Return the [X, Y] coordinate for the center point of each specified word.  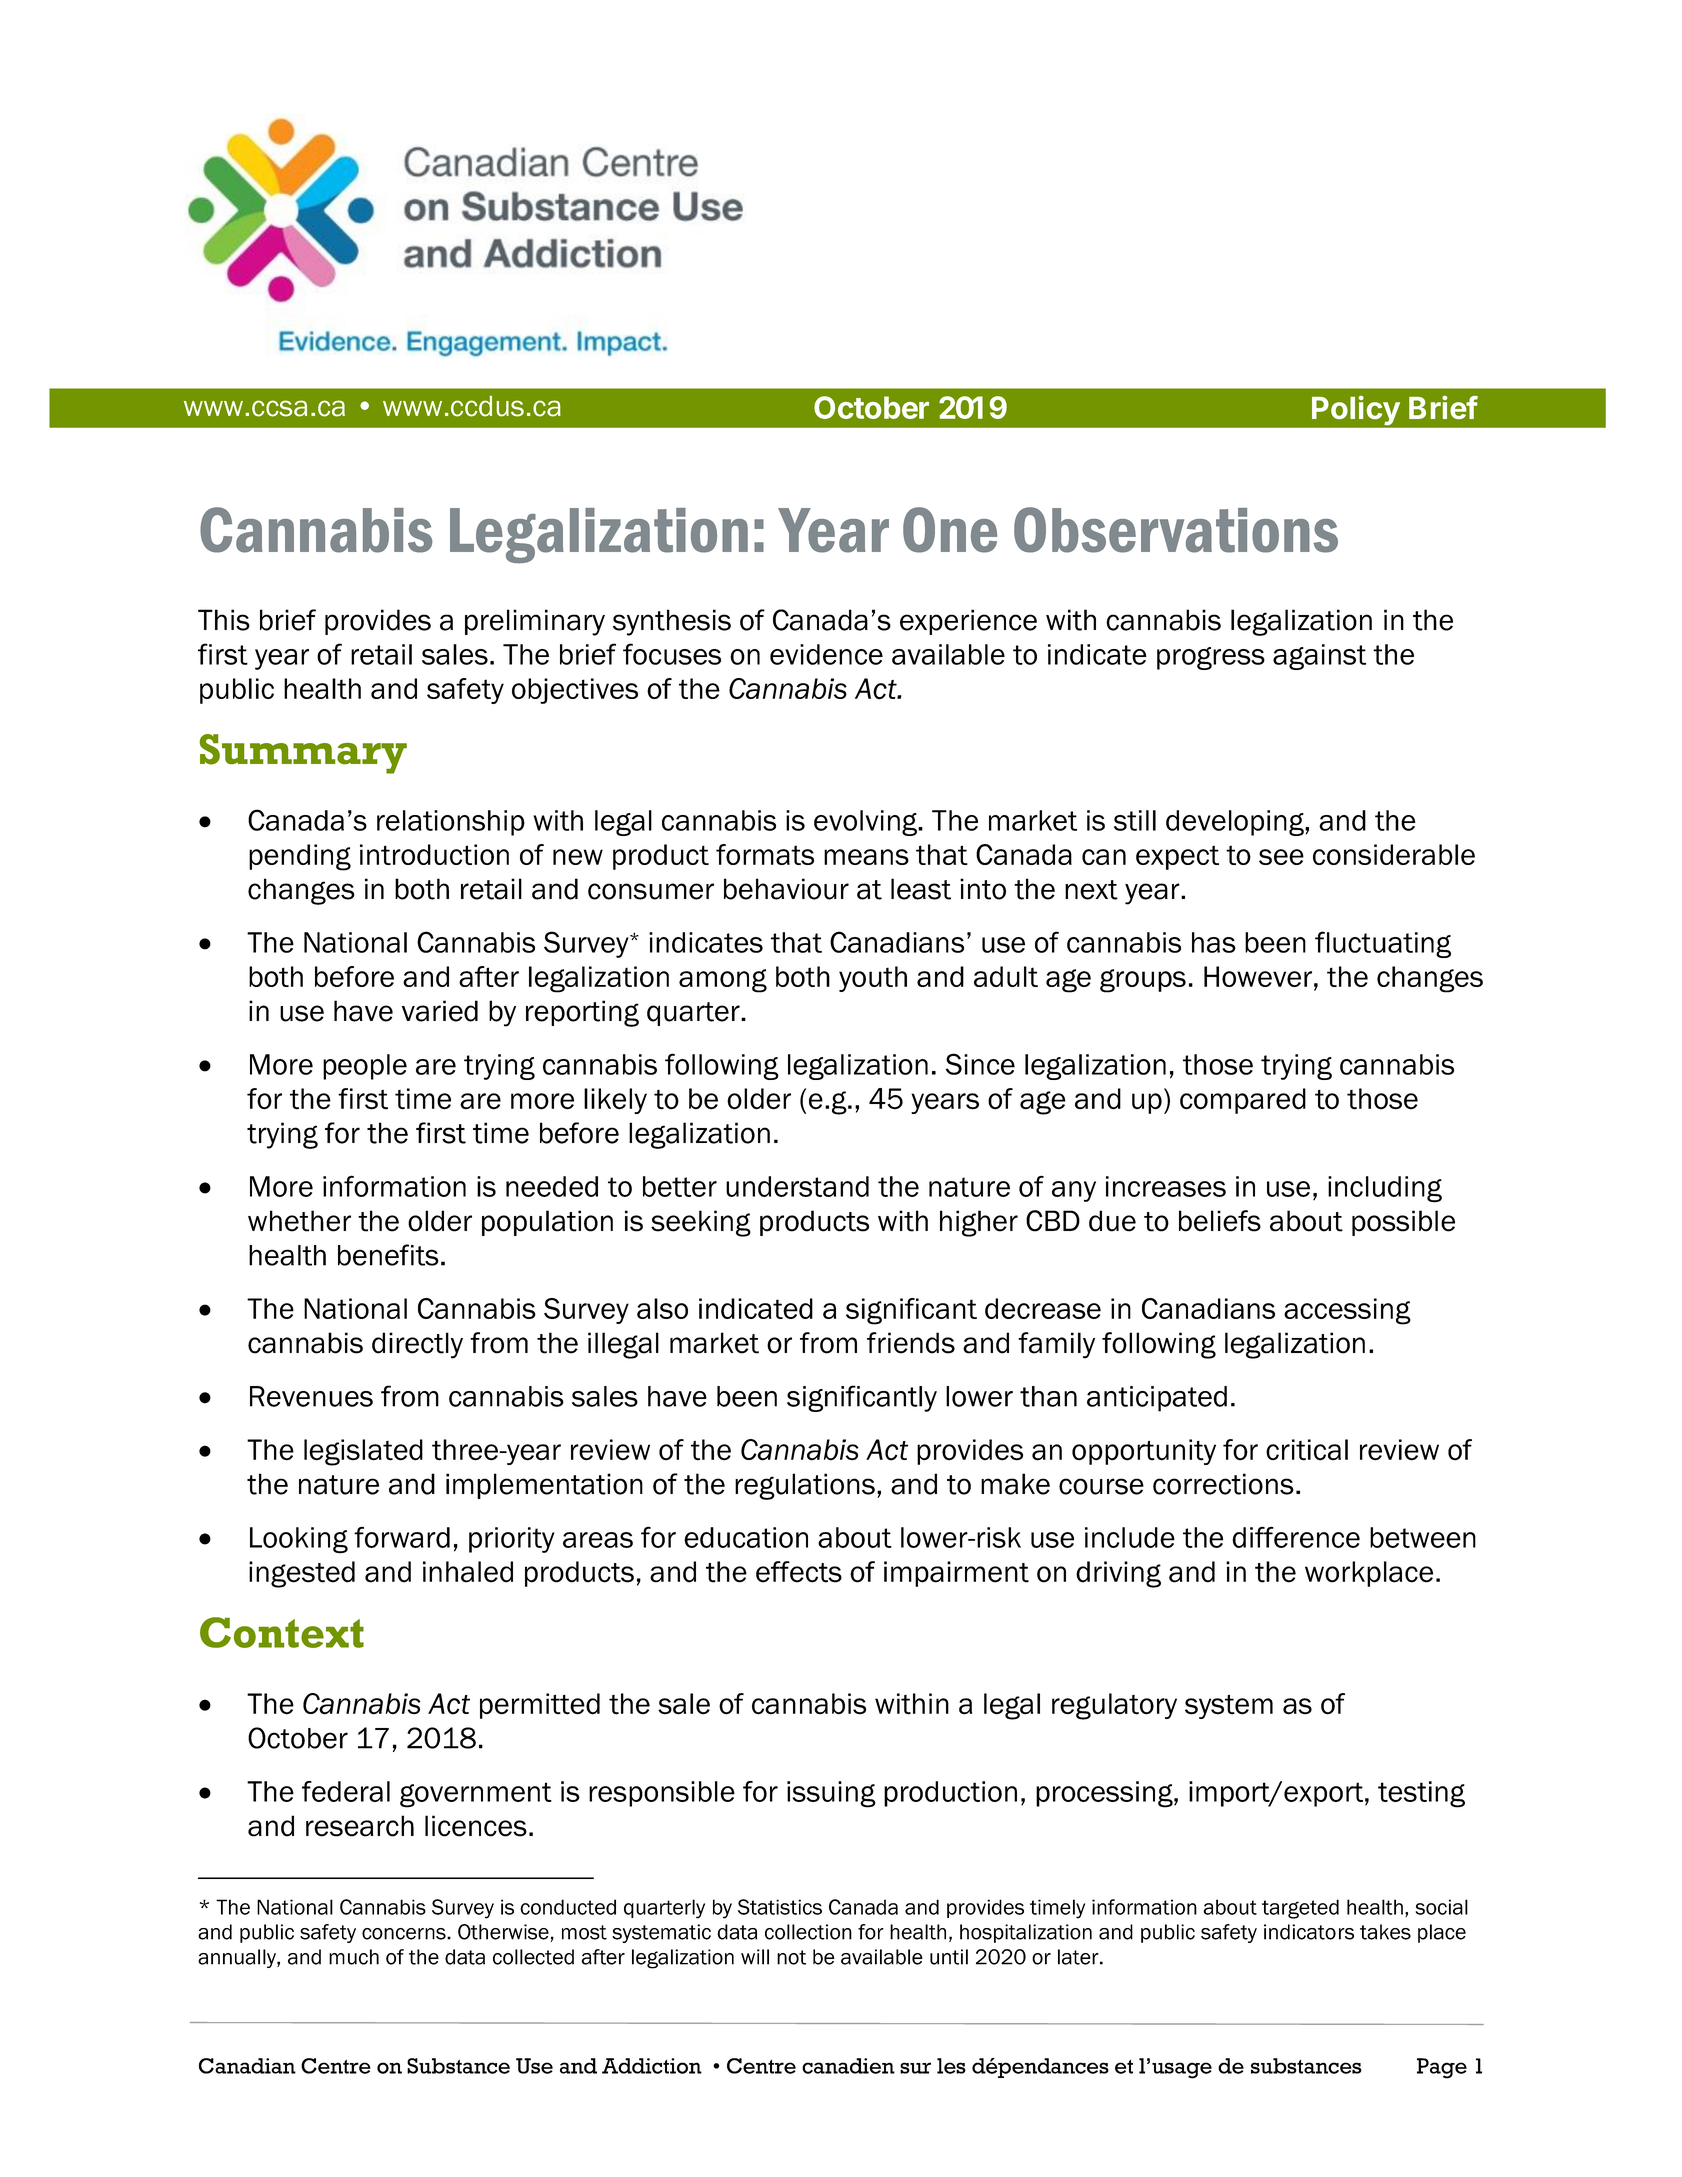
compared [1243, 1101]
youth [873, 979]
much [354, 1957]
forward [402, 1537]
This [224, 620]
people [365, 1067]
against [1319, 657]
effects [799, 1572]
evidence [826, 654]
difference [1296, 1537]
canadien [848, 2066]
